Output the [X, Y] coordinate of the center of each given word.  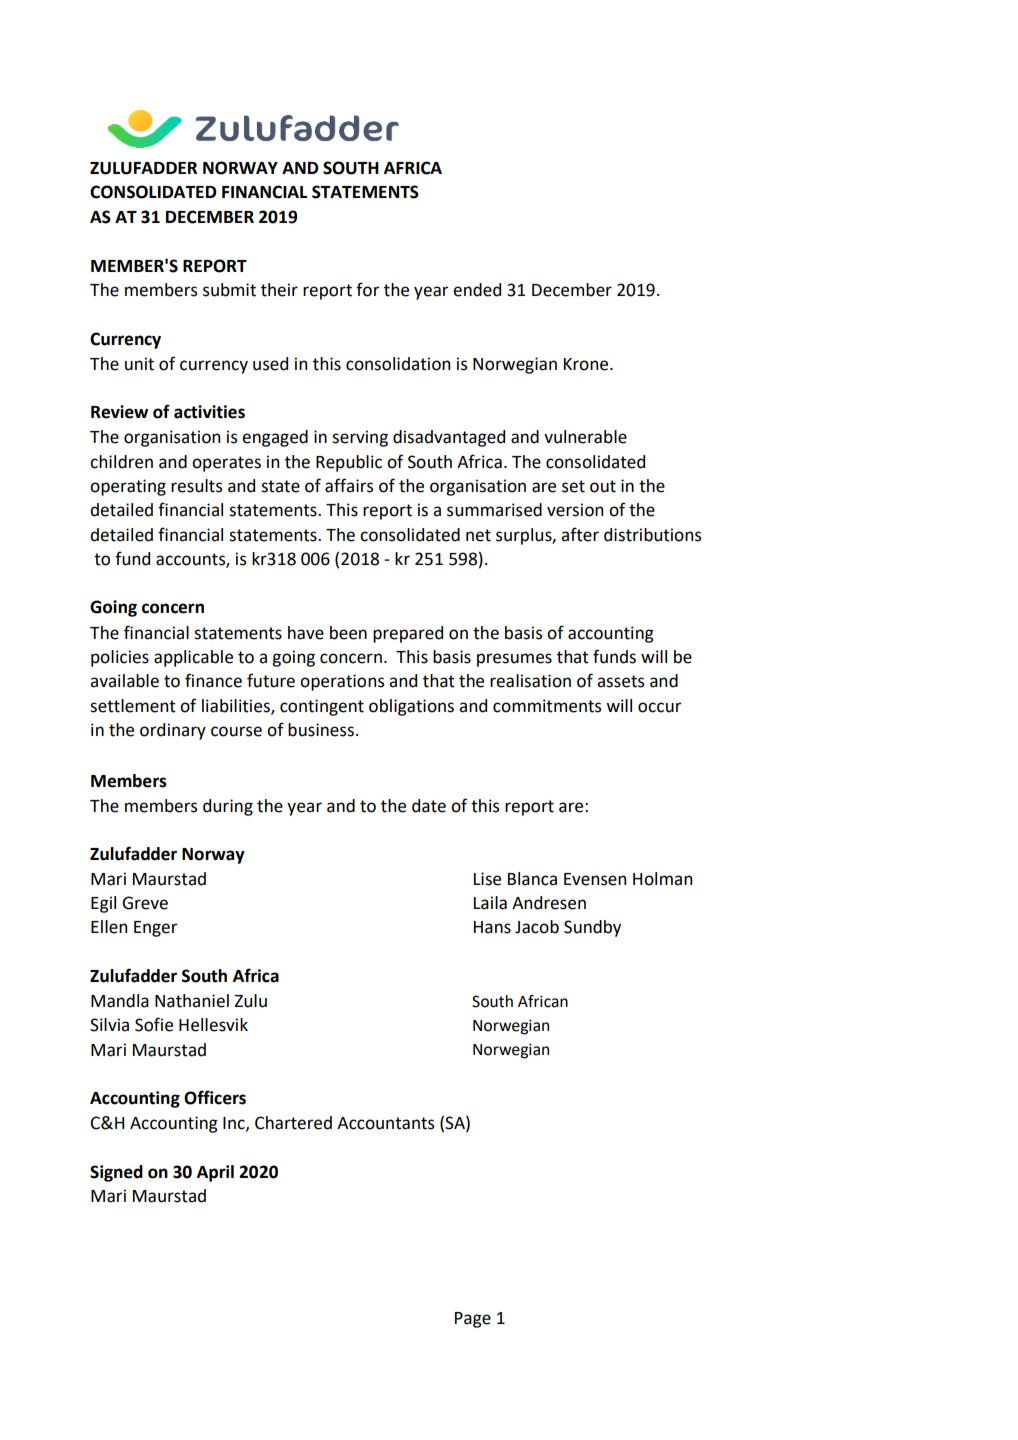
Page [473, 1320]
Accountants [386, 1123]
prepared [408, 634]
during [228, 807]
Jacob [537, 927]
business [321, 730]
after [580, 534]
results [197, 486]
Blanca [532, 879]
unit [139, 364]
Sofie [154, 1024]
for [367, 289]
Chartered [293, 1123]
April [215, 1173]
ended [477, 290]
